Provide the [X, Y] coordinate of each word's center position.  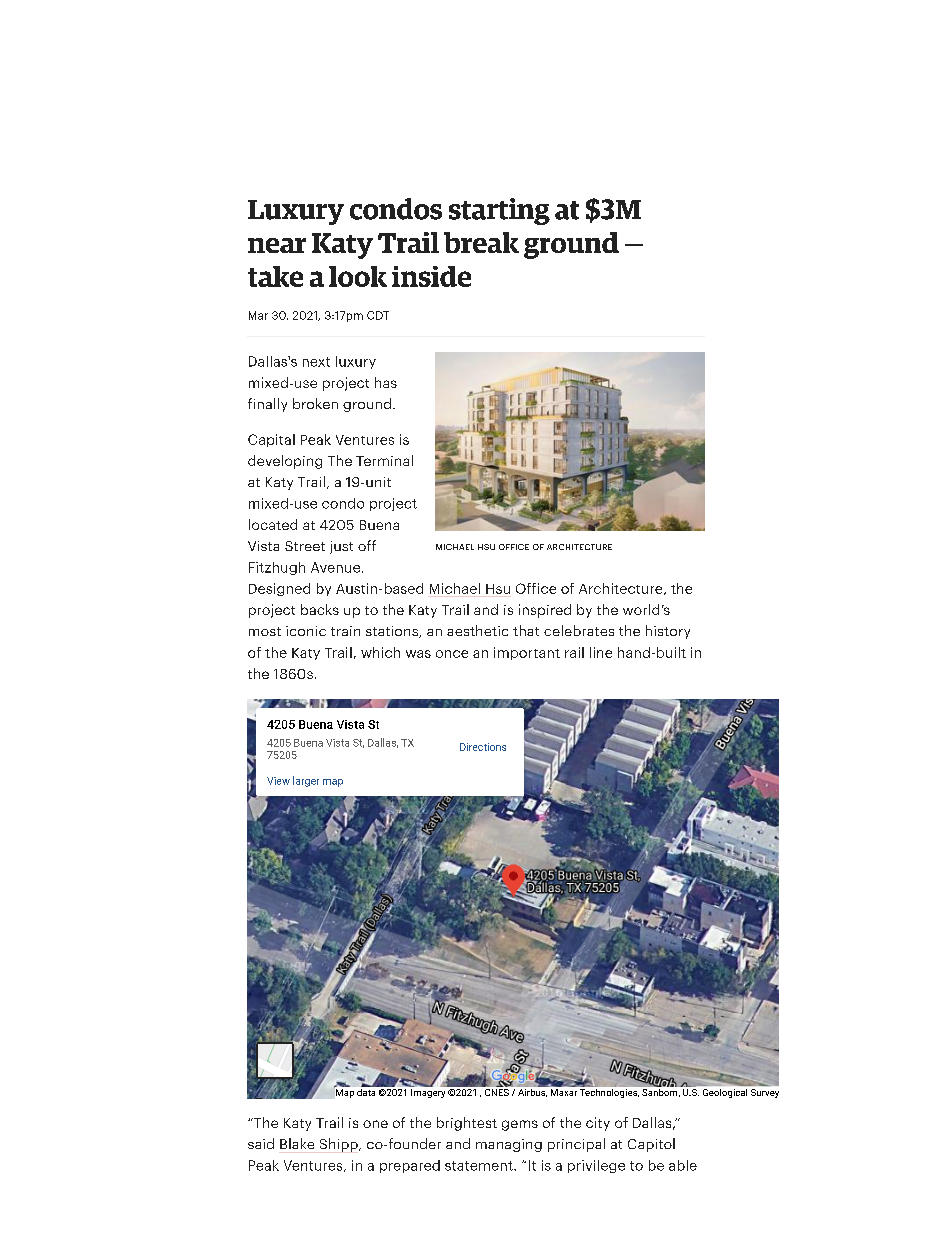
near [277, 245]
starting [499, 211]
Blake [297, 1143]
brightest [467, 1124]
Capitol [651, 1145]
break [481, 242]
